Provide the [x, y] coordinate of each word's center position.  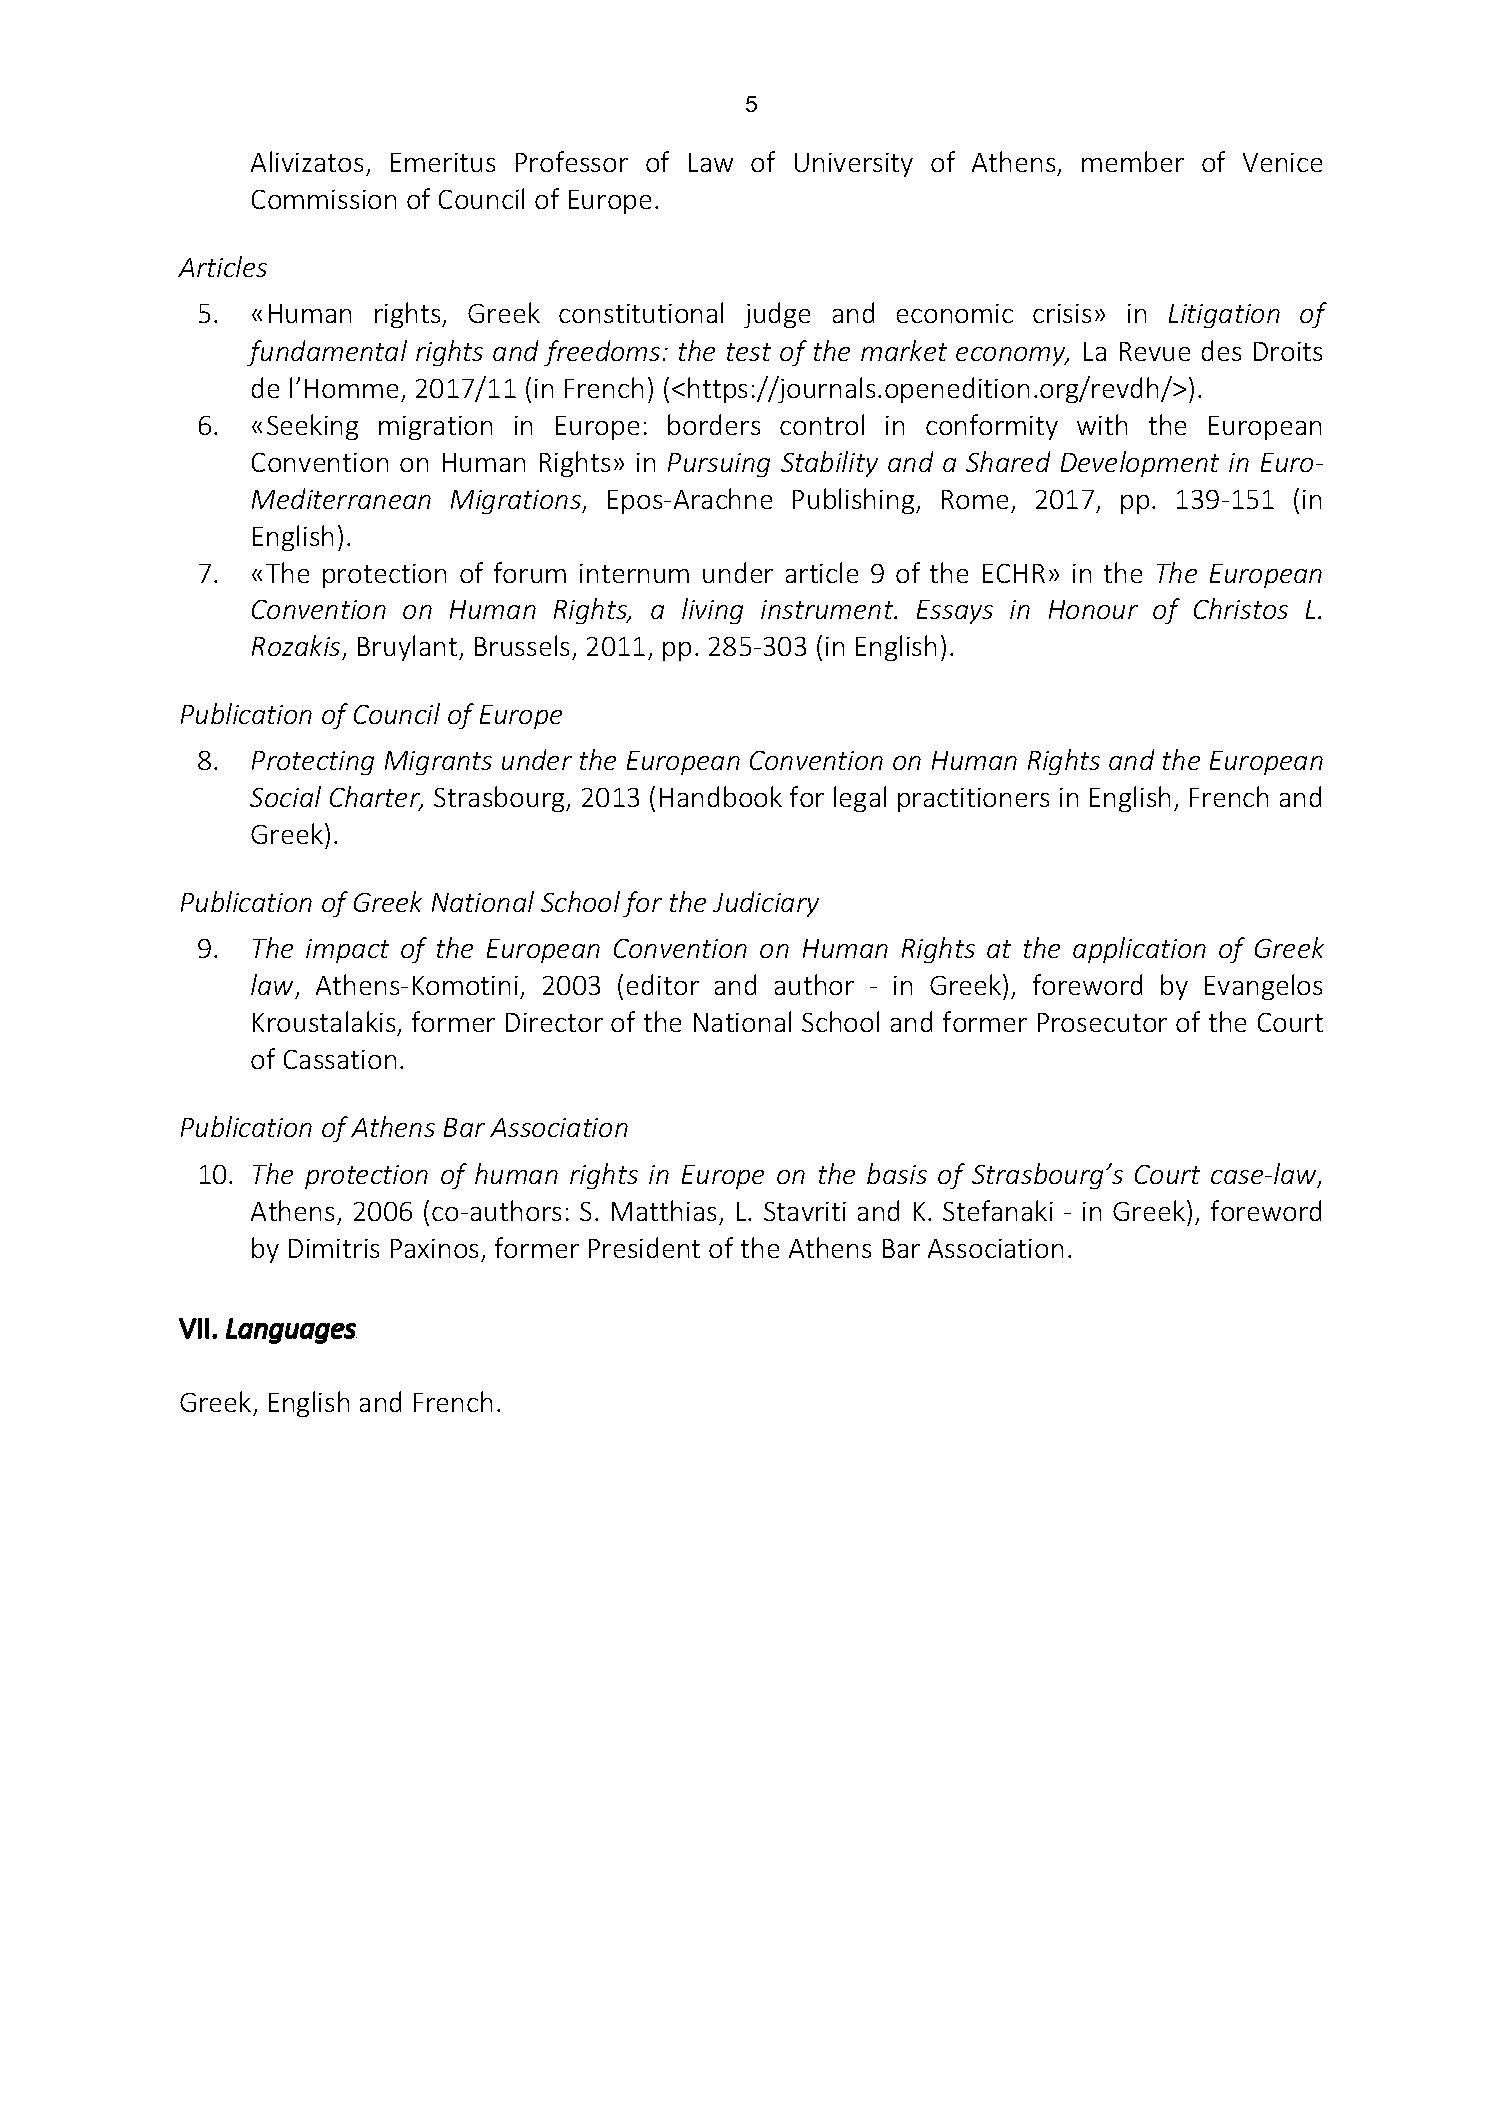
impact [347, 951]
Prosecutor [1102, 1022]
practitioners [973, 800]
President [644, 1247]
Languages [291, 1331]
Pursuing [719, 465]
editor [663, 984]
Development [1140, 464]
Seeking [312, 427]
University [854, 165]
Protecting [313, 763]
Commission [324, 199]
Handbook [721, 796]
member [1133, 161]
